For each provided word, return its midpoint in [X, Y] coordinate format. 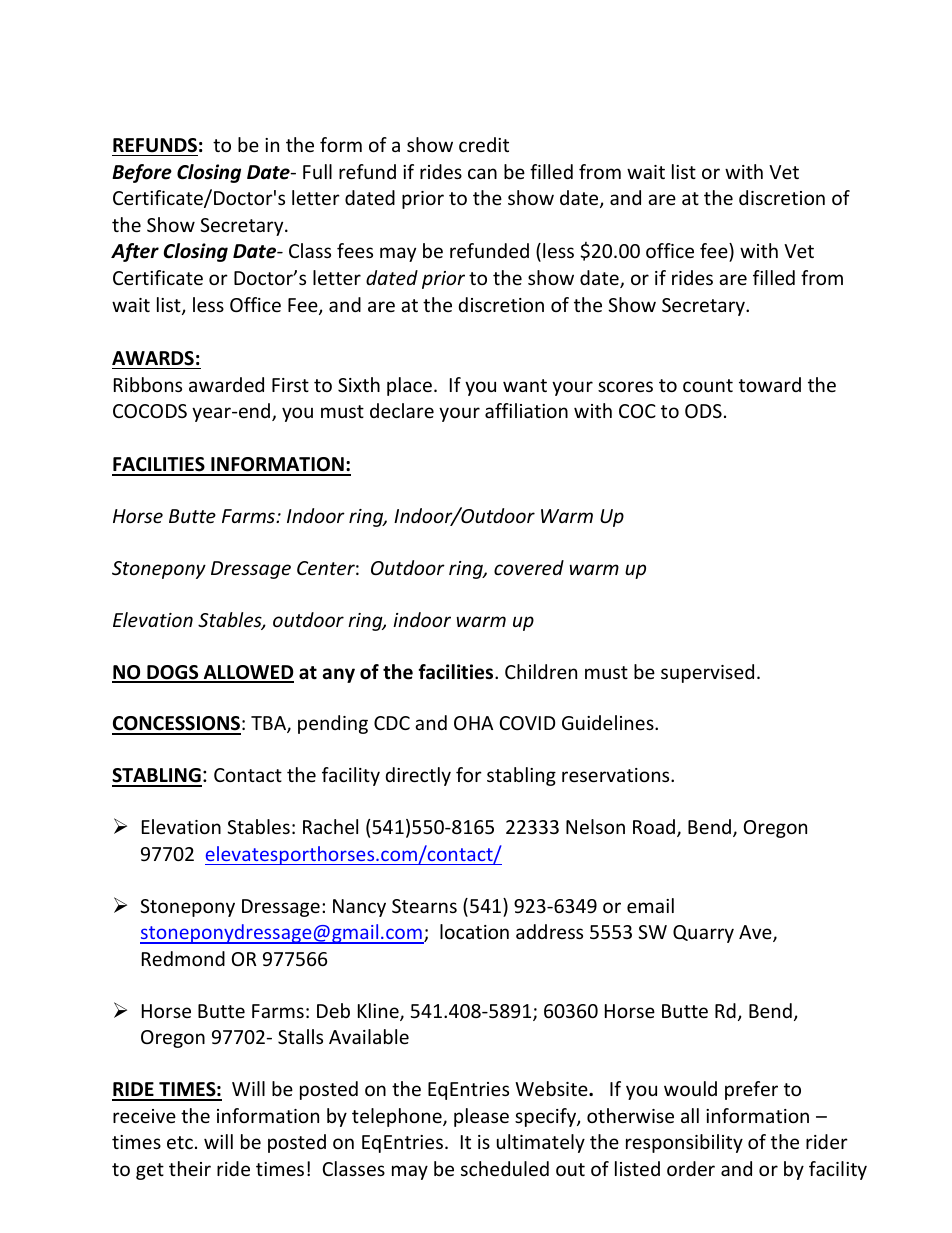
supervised [707, 673]
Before [142, 173]
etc [180, 1142]
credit [484, 144]
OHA [473, 723]
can [482, 173]
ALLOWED [247, 673]
